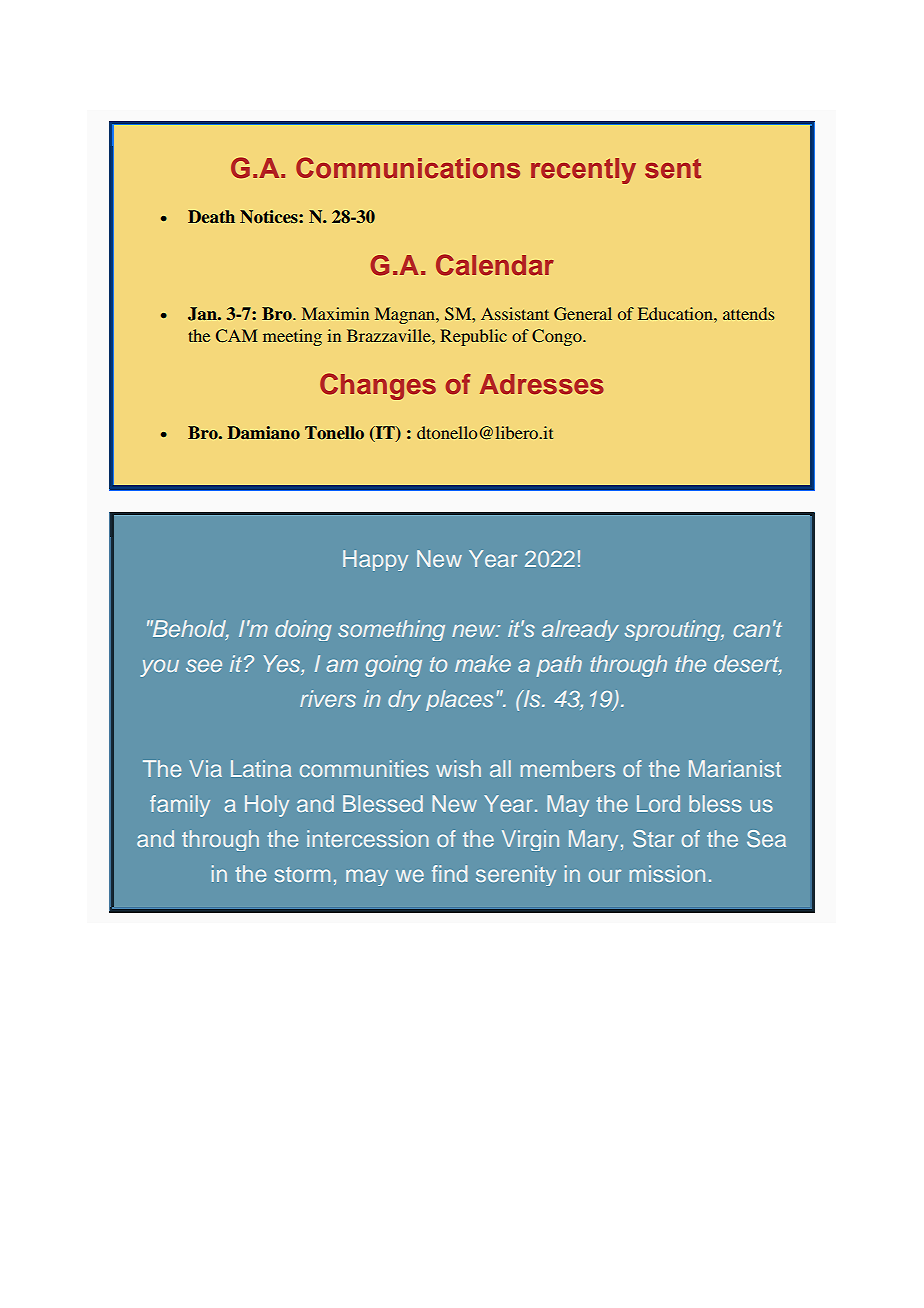  I want to click on already, so click(580, 630).
